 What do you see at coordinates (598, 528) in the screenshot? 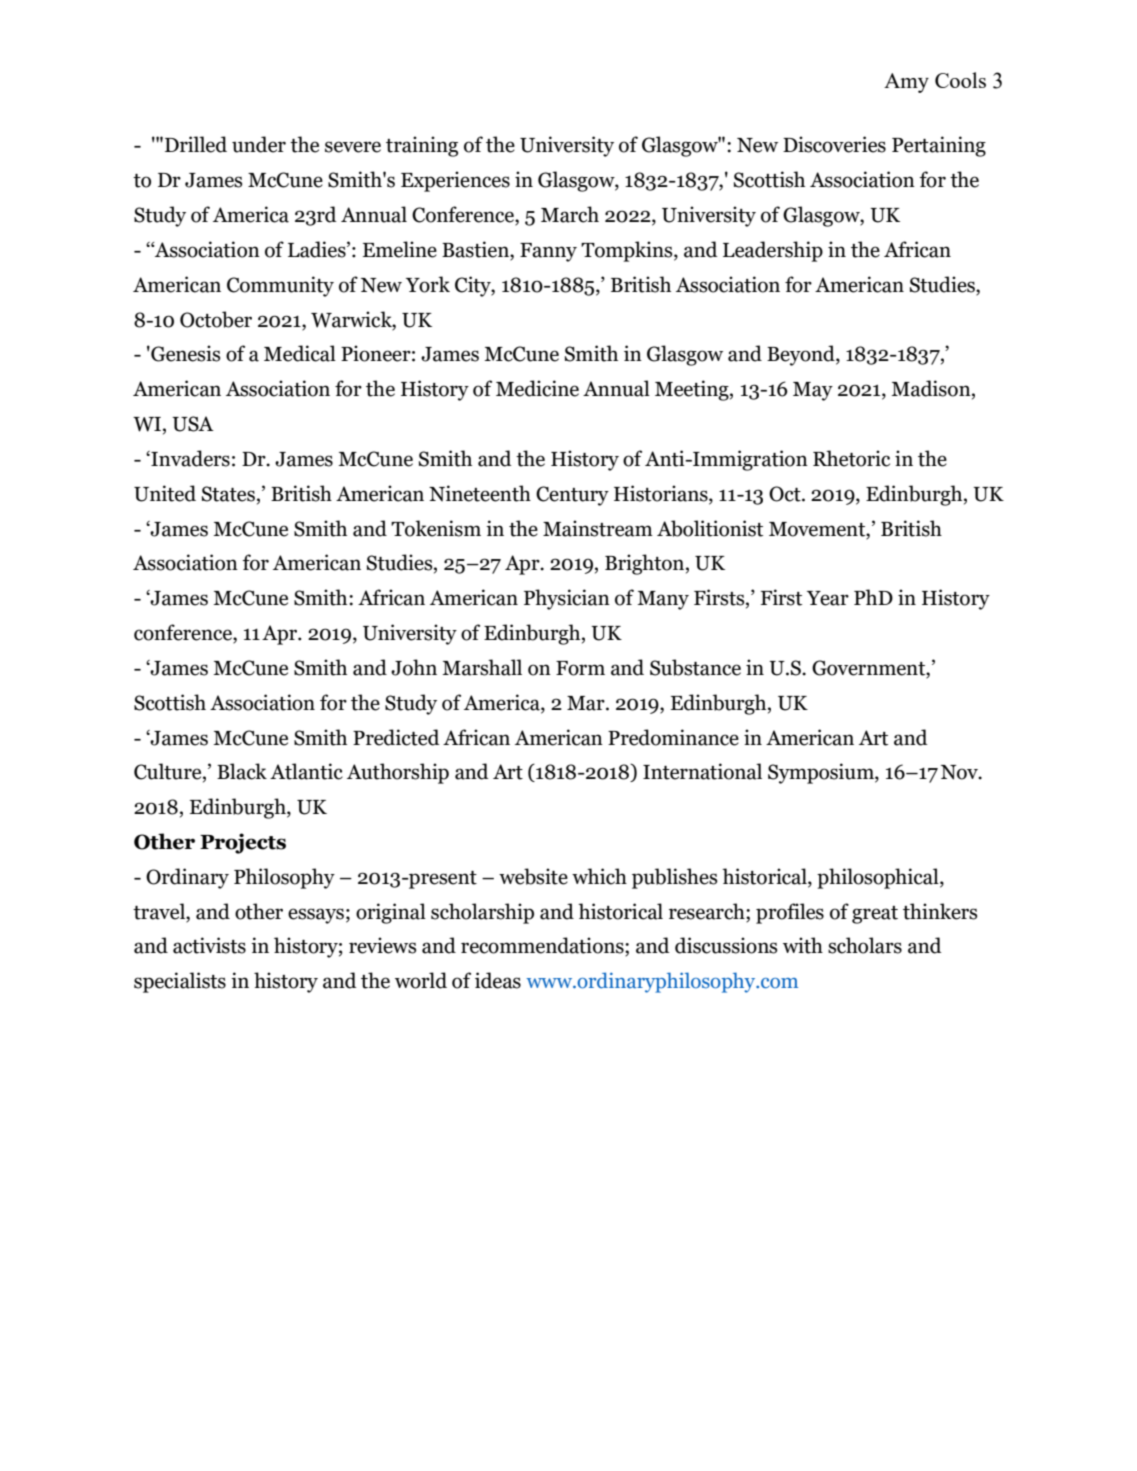
I see `Mainstream` at bounding box center [598, 528].
